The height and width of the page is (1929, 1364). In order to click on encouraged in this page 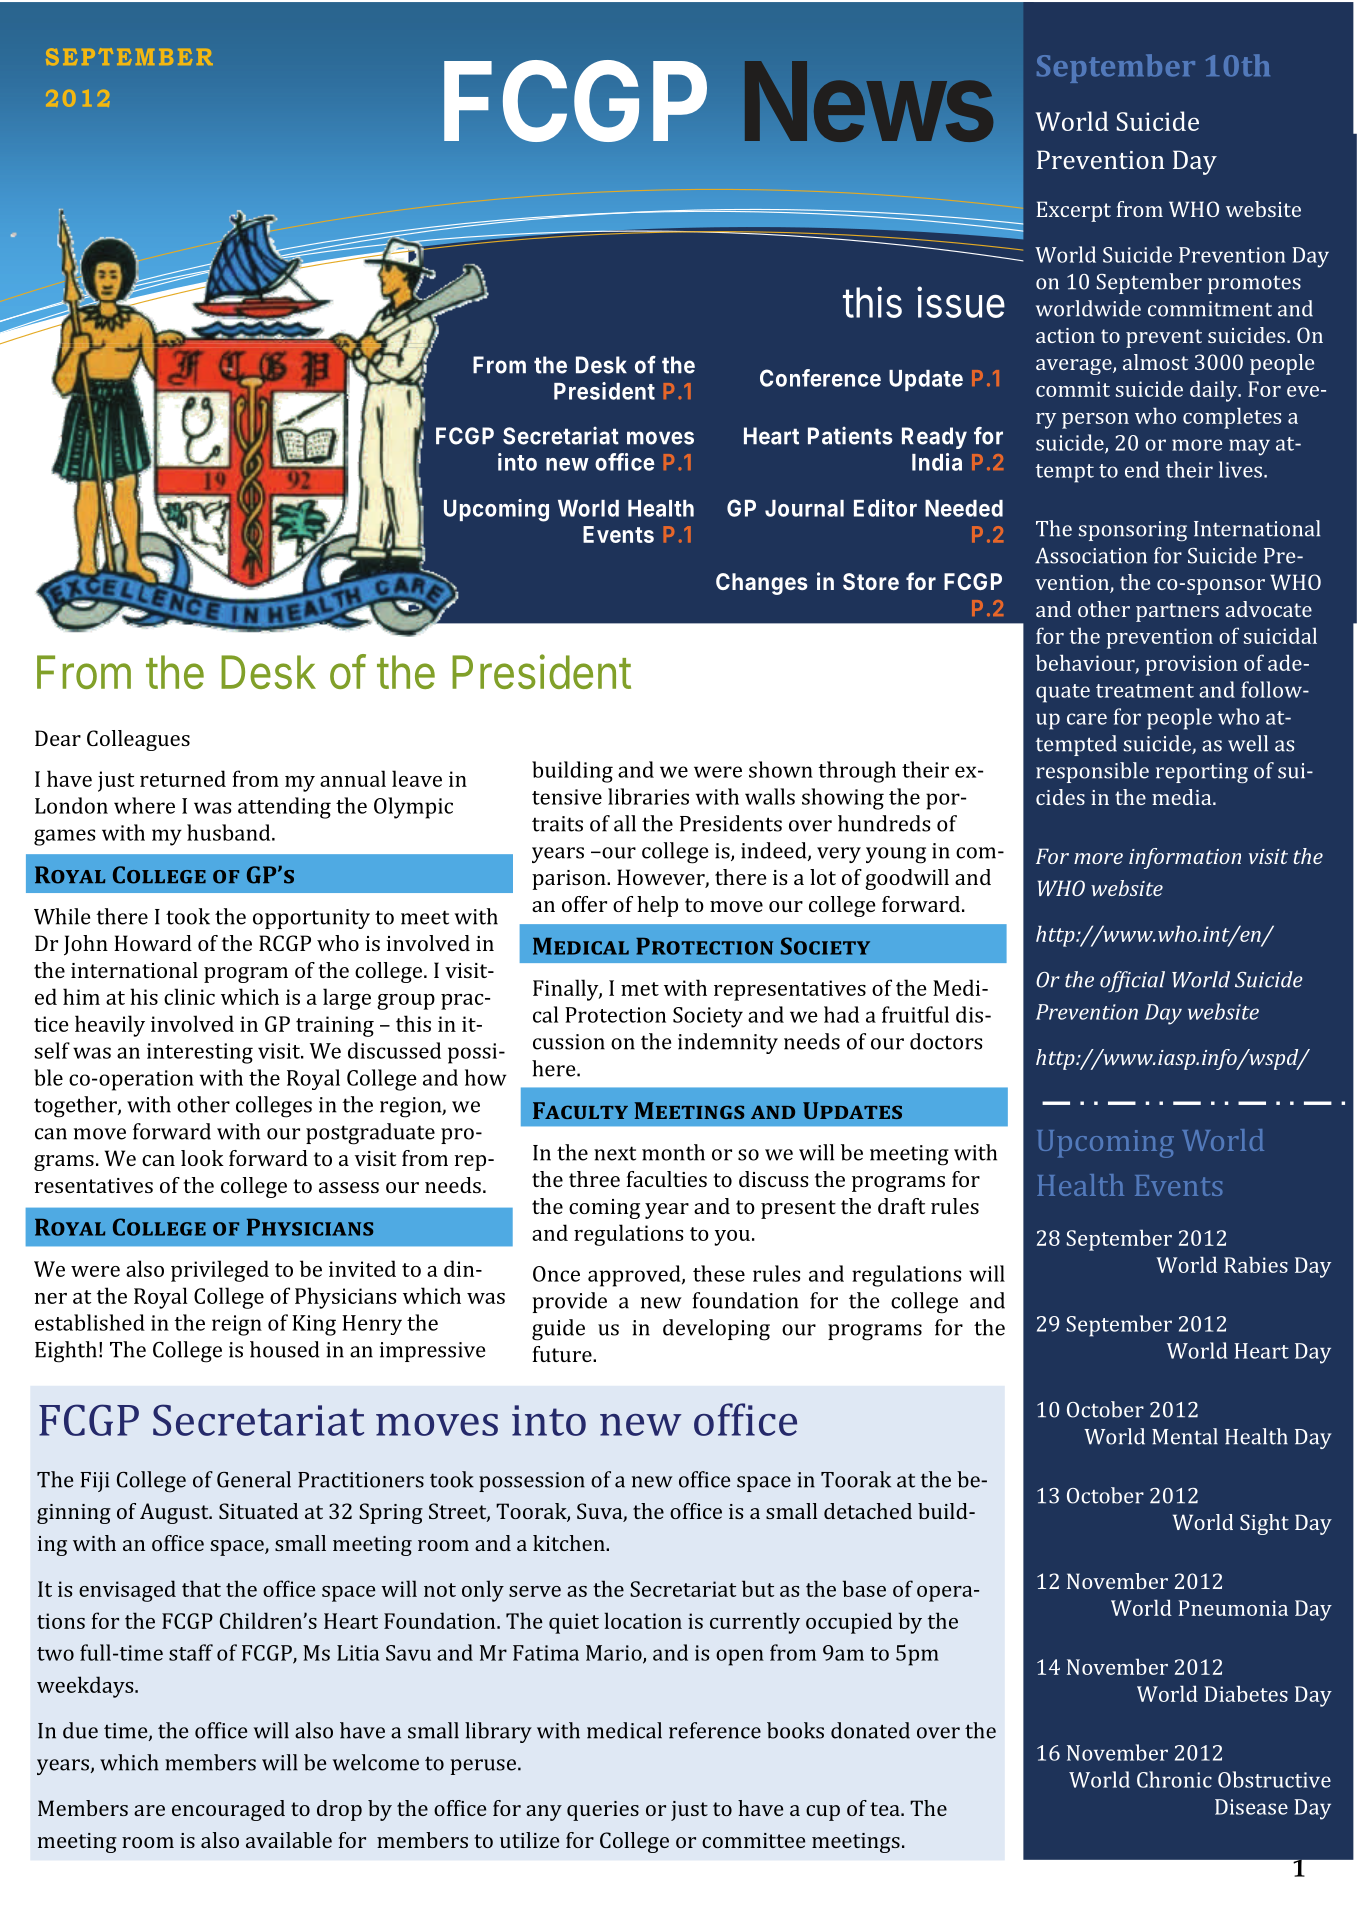, I will do `click(228, 1810)`.
